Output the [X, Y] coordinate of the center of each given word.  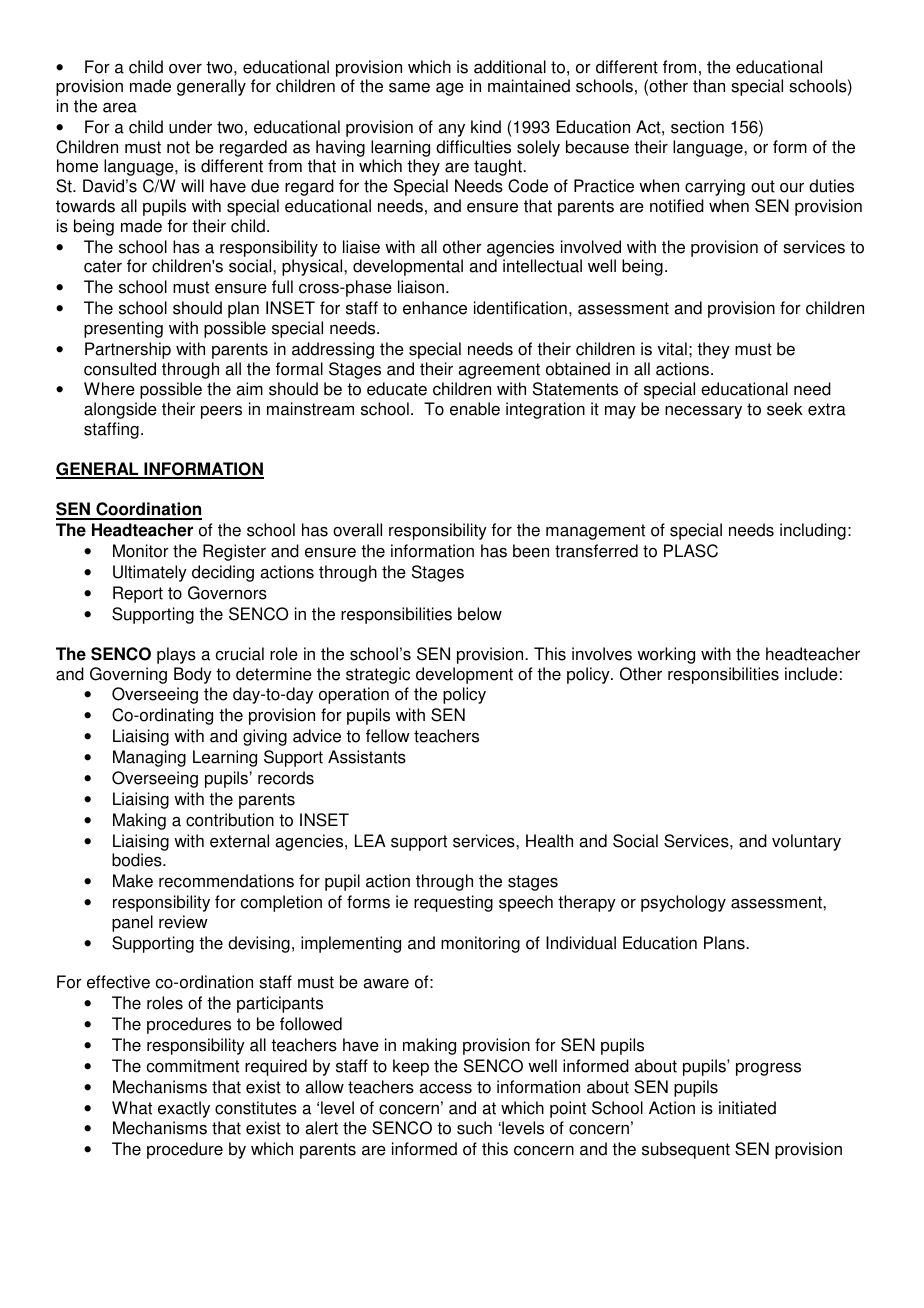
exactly [184, 1109]
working [666, 655]
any [451, 130]
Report [138, 594]
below [480, 614]
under [190, 127]
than [709, 86]
